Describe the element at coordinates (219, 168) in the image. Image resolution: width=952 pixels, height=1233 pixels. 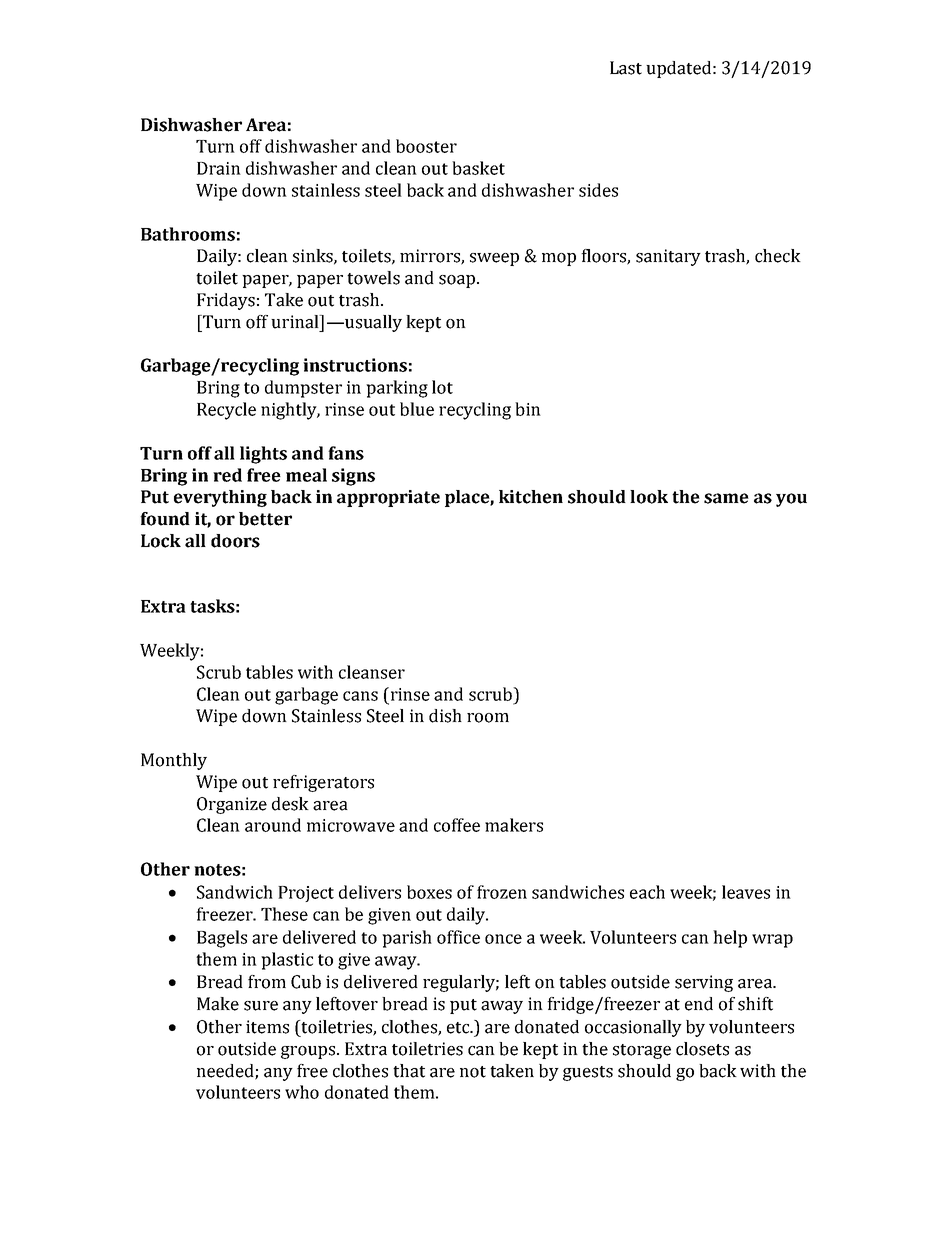
I see `Drain` at that location.
